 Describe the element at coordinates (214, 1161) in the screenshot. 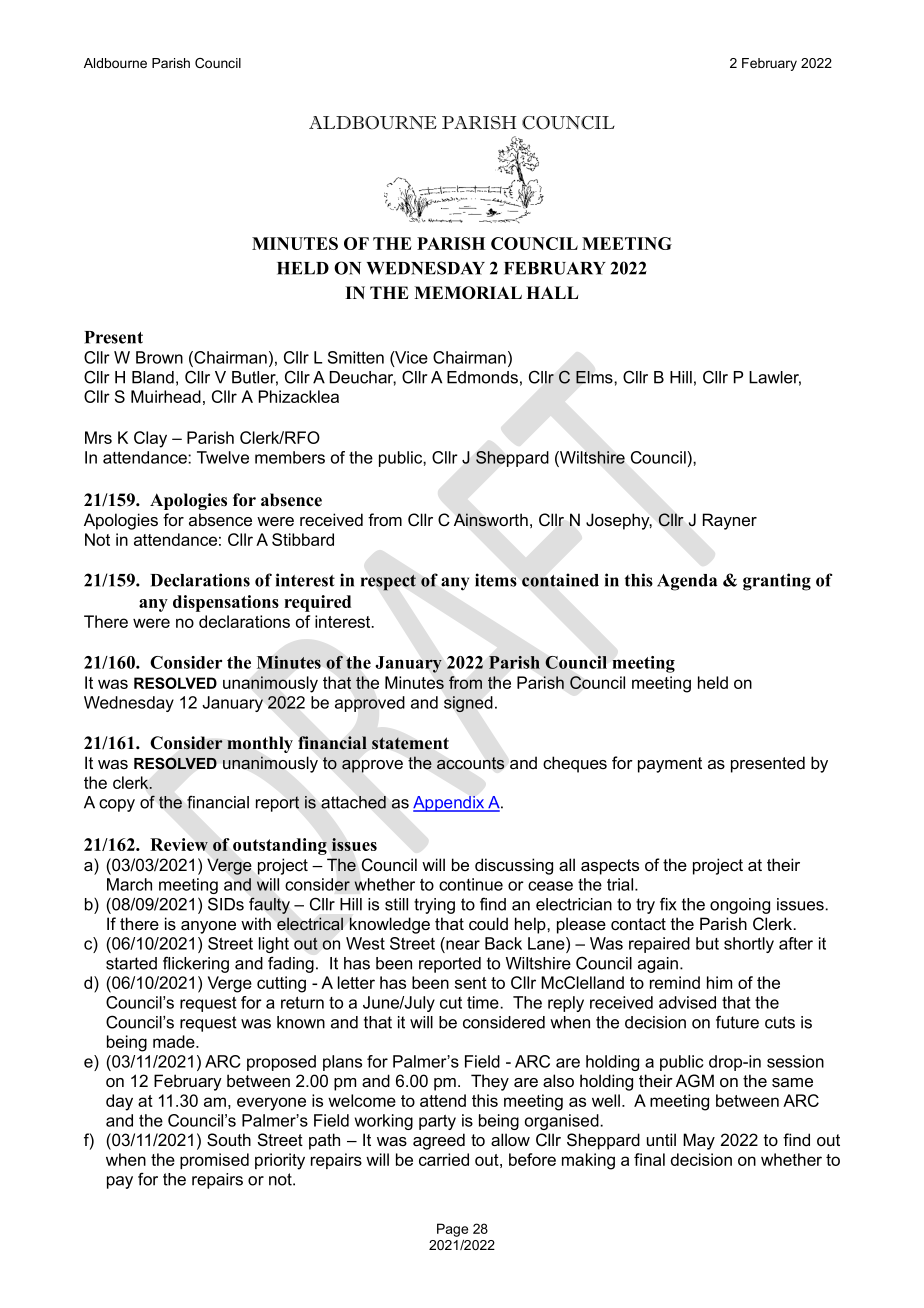

I see `promised` at that location.
